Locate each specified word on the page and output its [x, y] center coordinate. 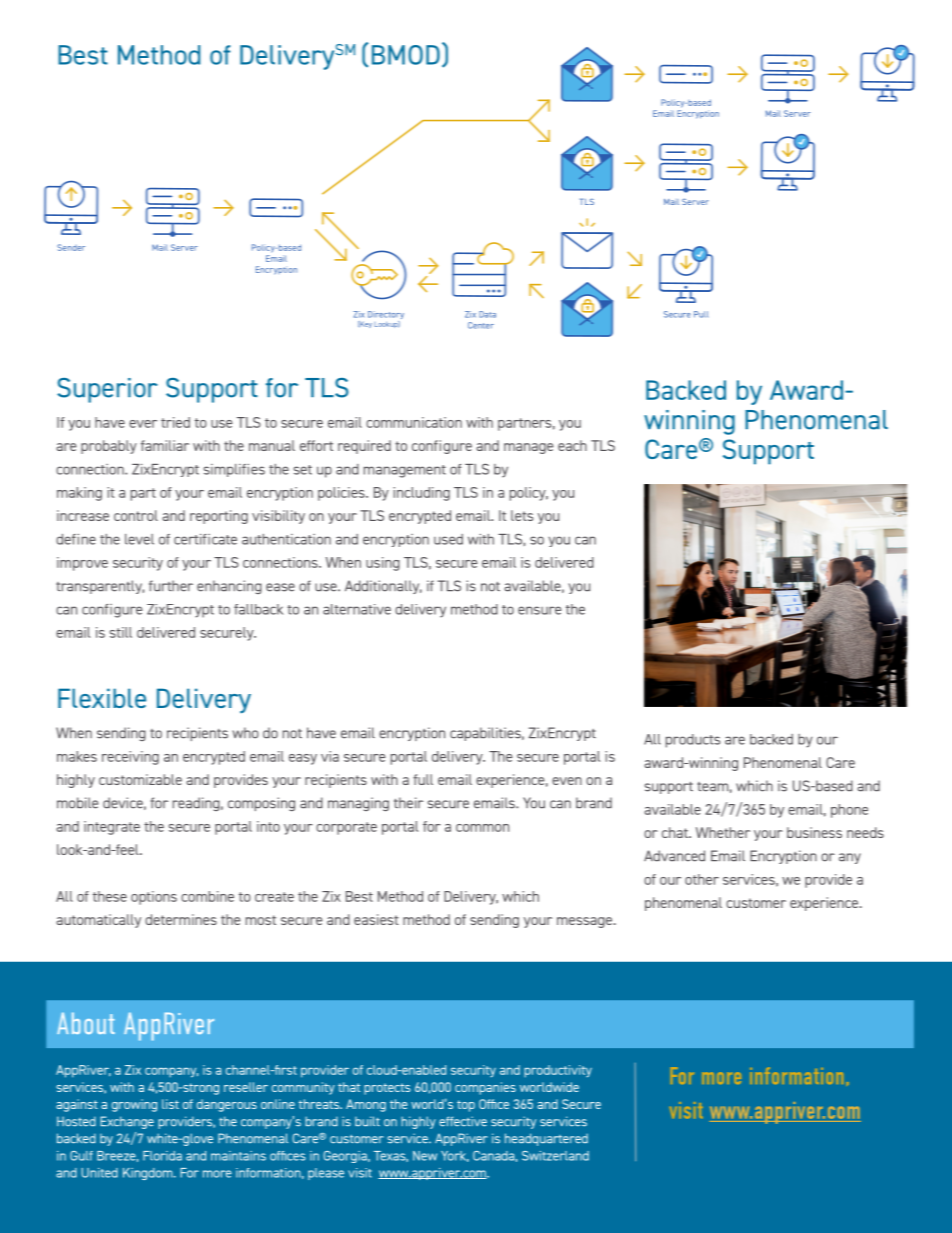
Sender [71, 247]
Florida [162, 1156]
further [171, 586]
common [482, 828]
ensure [539, 610]
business [814, 832]
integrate [112, 828]
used [448, 539]
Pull [701, 314]
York [455, 1156]
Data [487, 314]
